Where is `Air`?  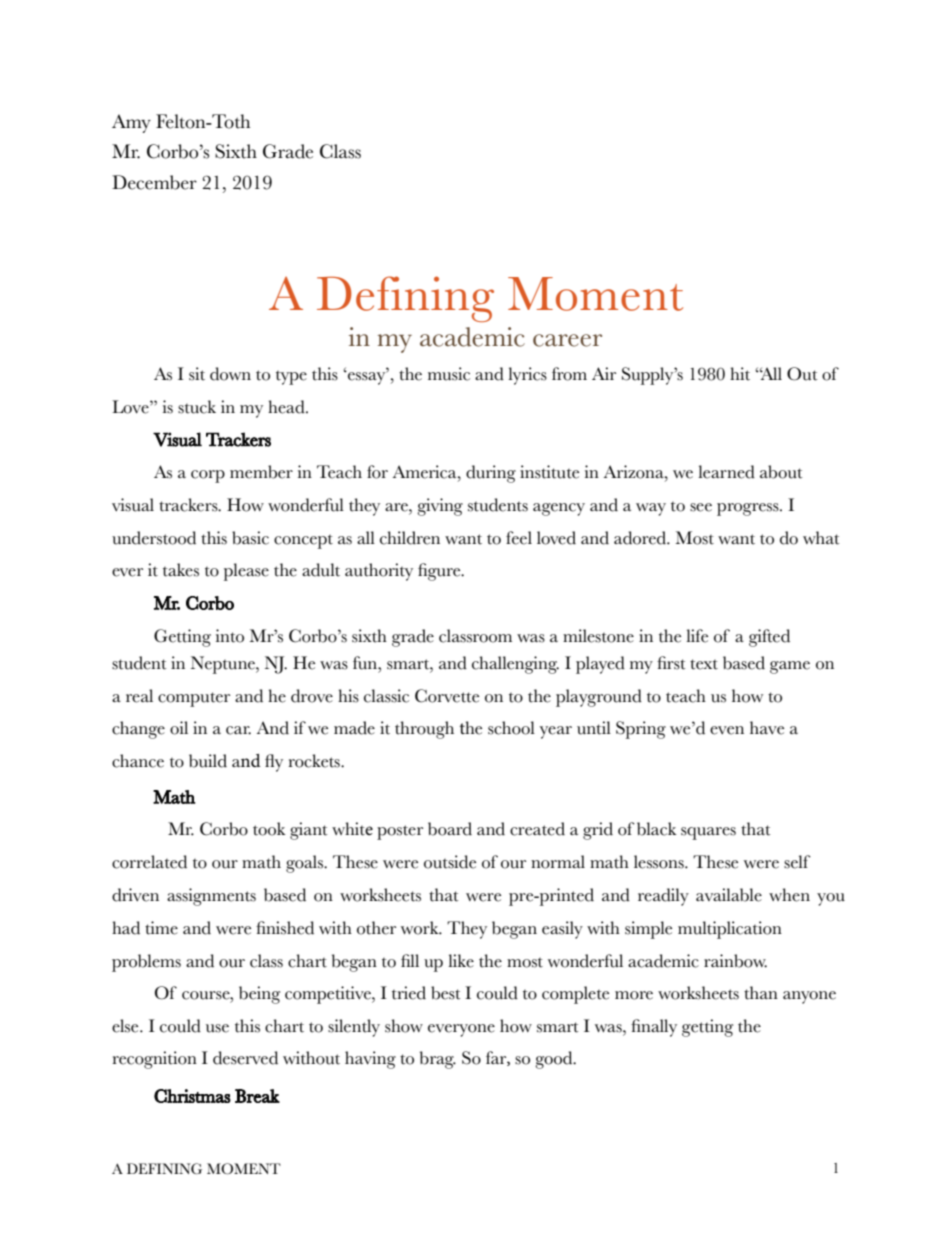
Air is located at coordinates (604, 373).
